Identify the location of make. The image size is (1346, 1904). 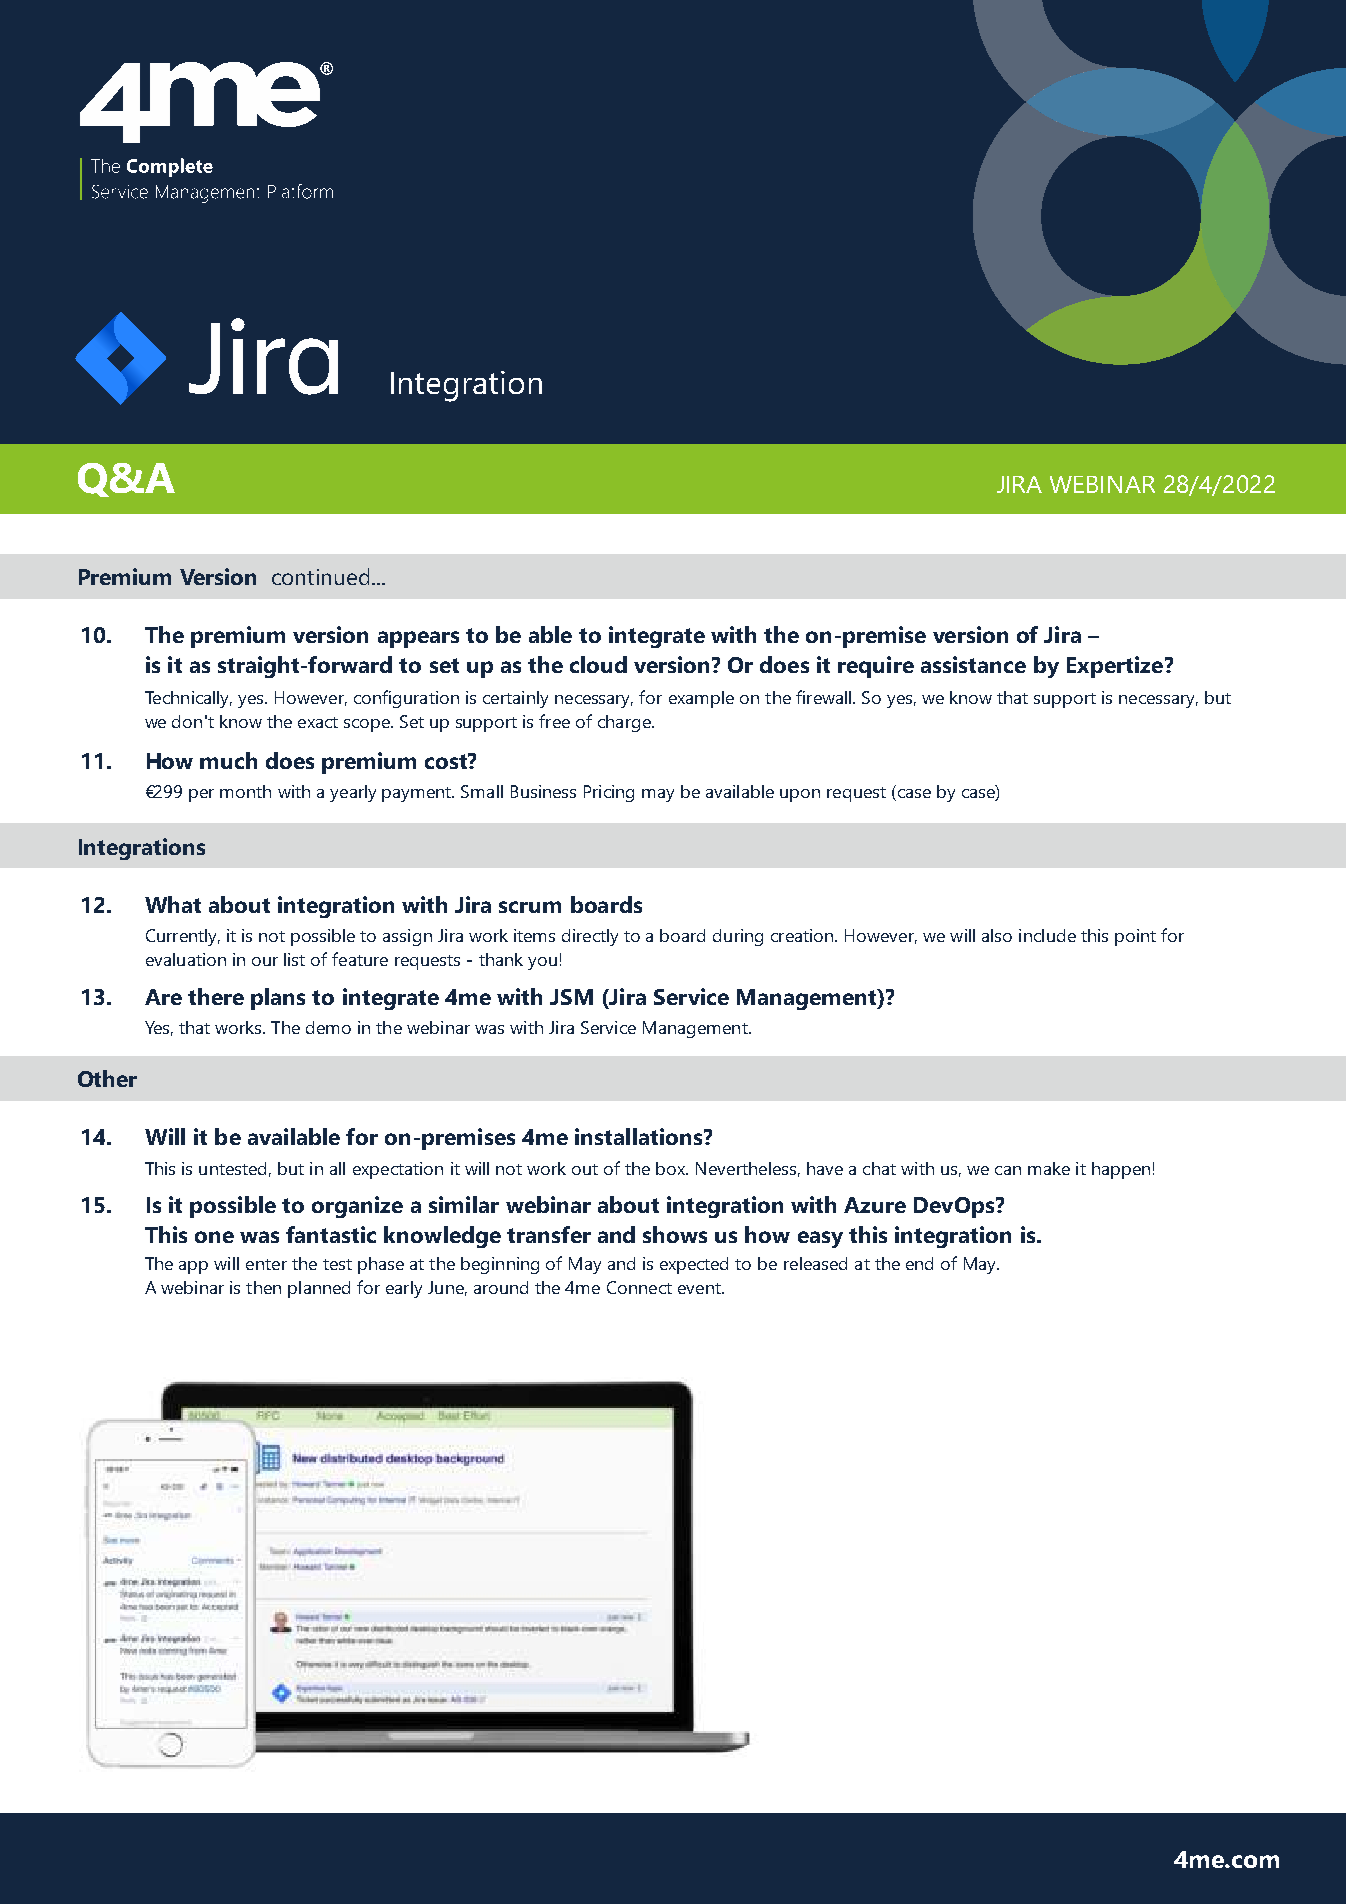
(1049, 1168).
